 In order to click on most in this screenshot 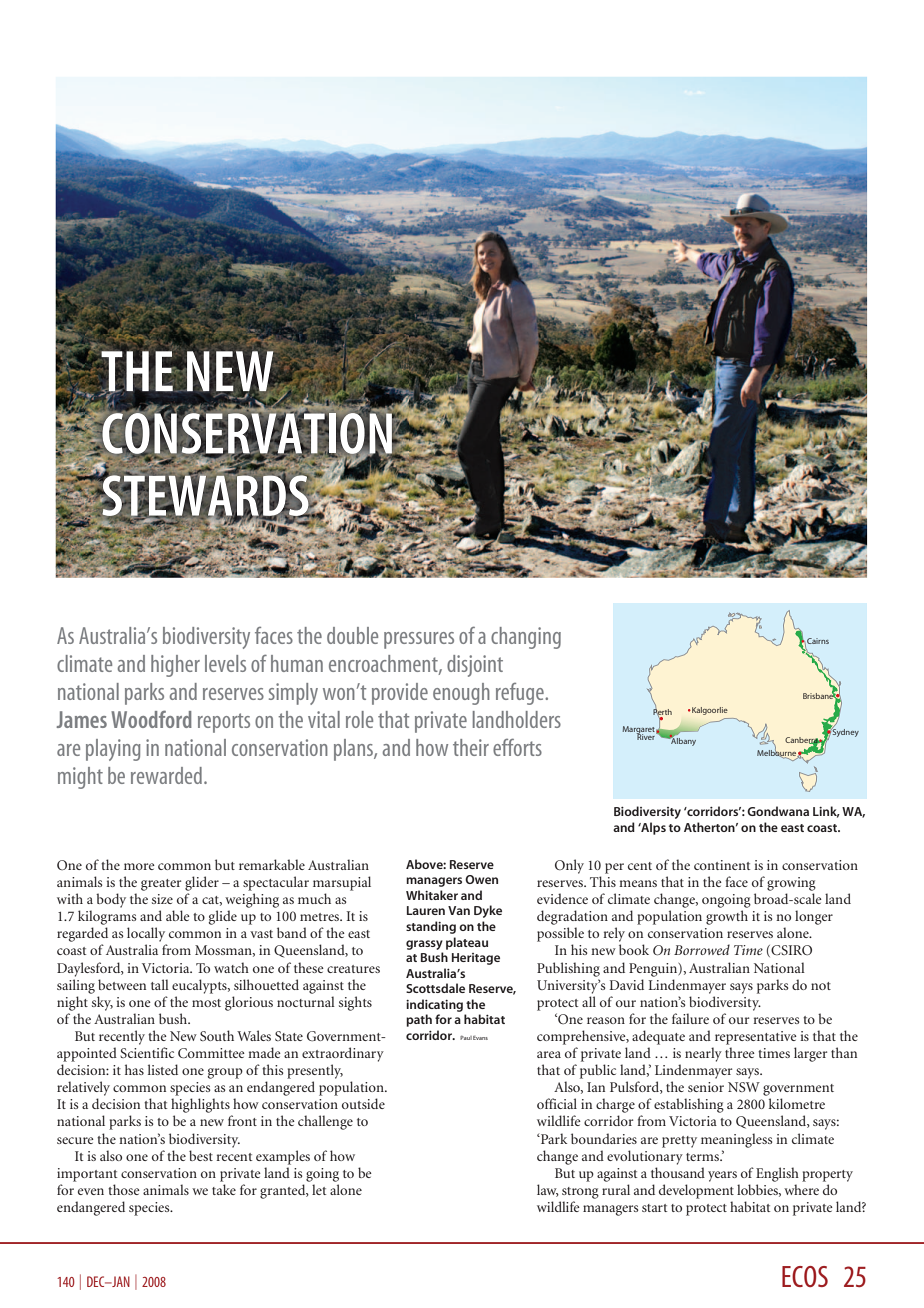, I will do `click(206, 1003)`.
